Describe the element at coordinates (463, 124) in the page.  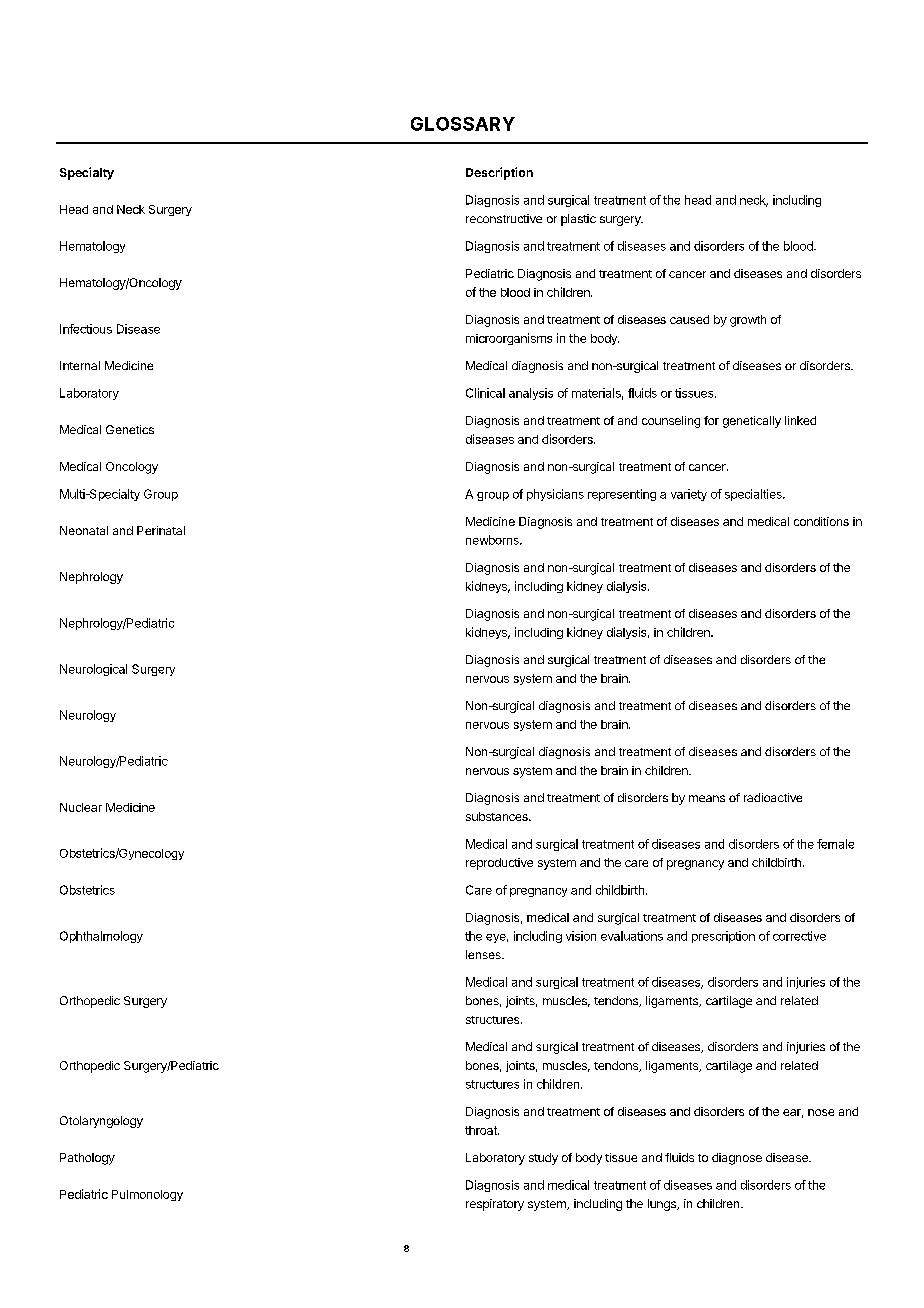
I see `GLOSSARY` at that location.
